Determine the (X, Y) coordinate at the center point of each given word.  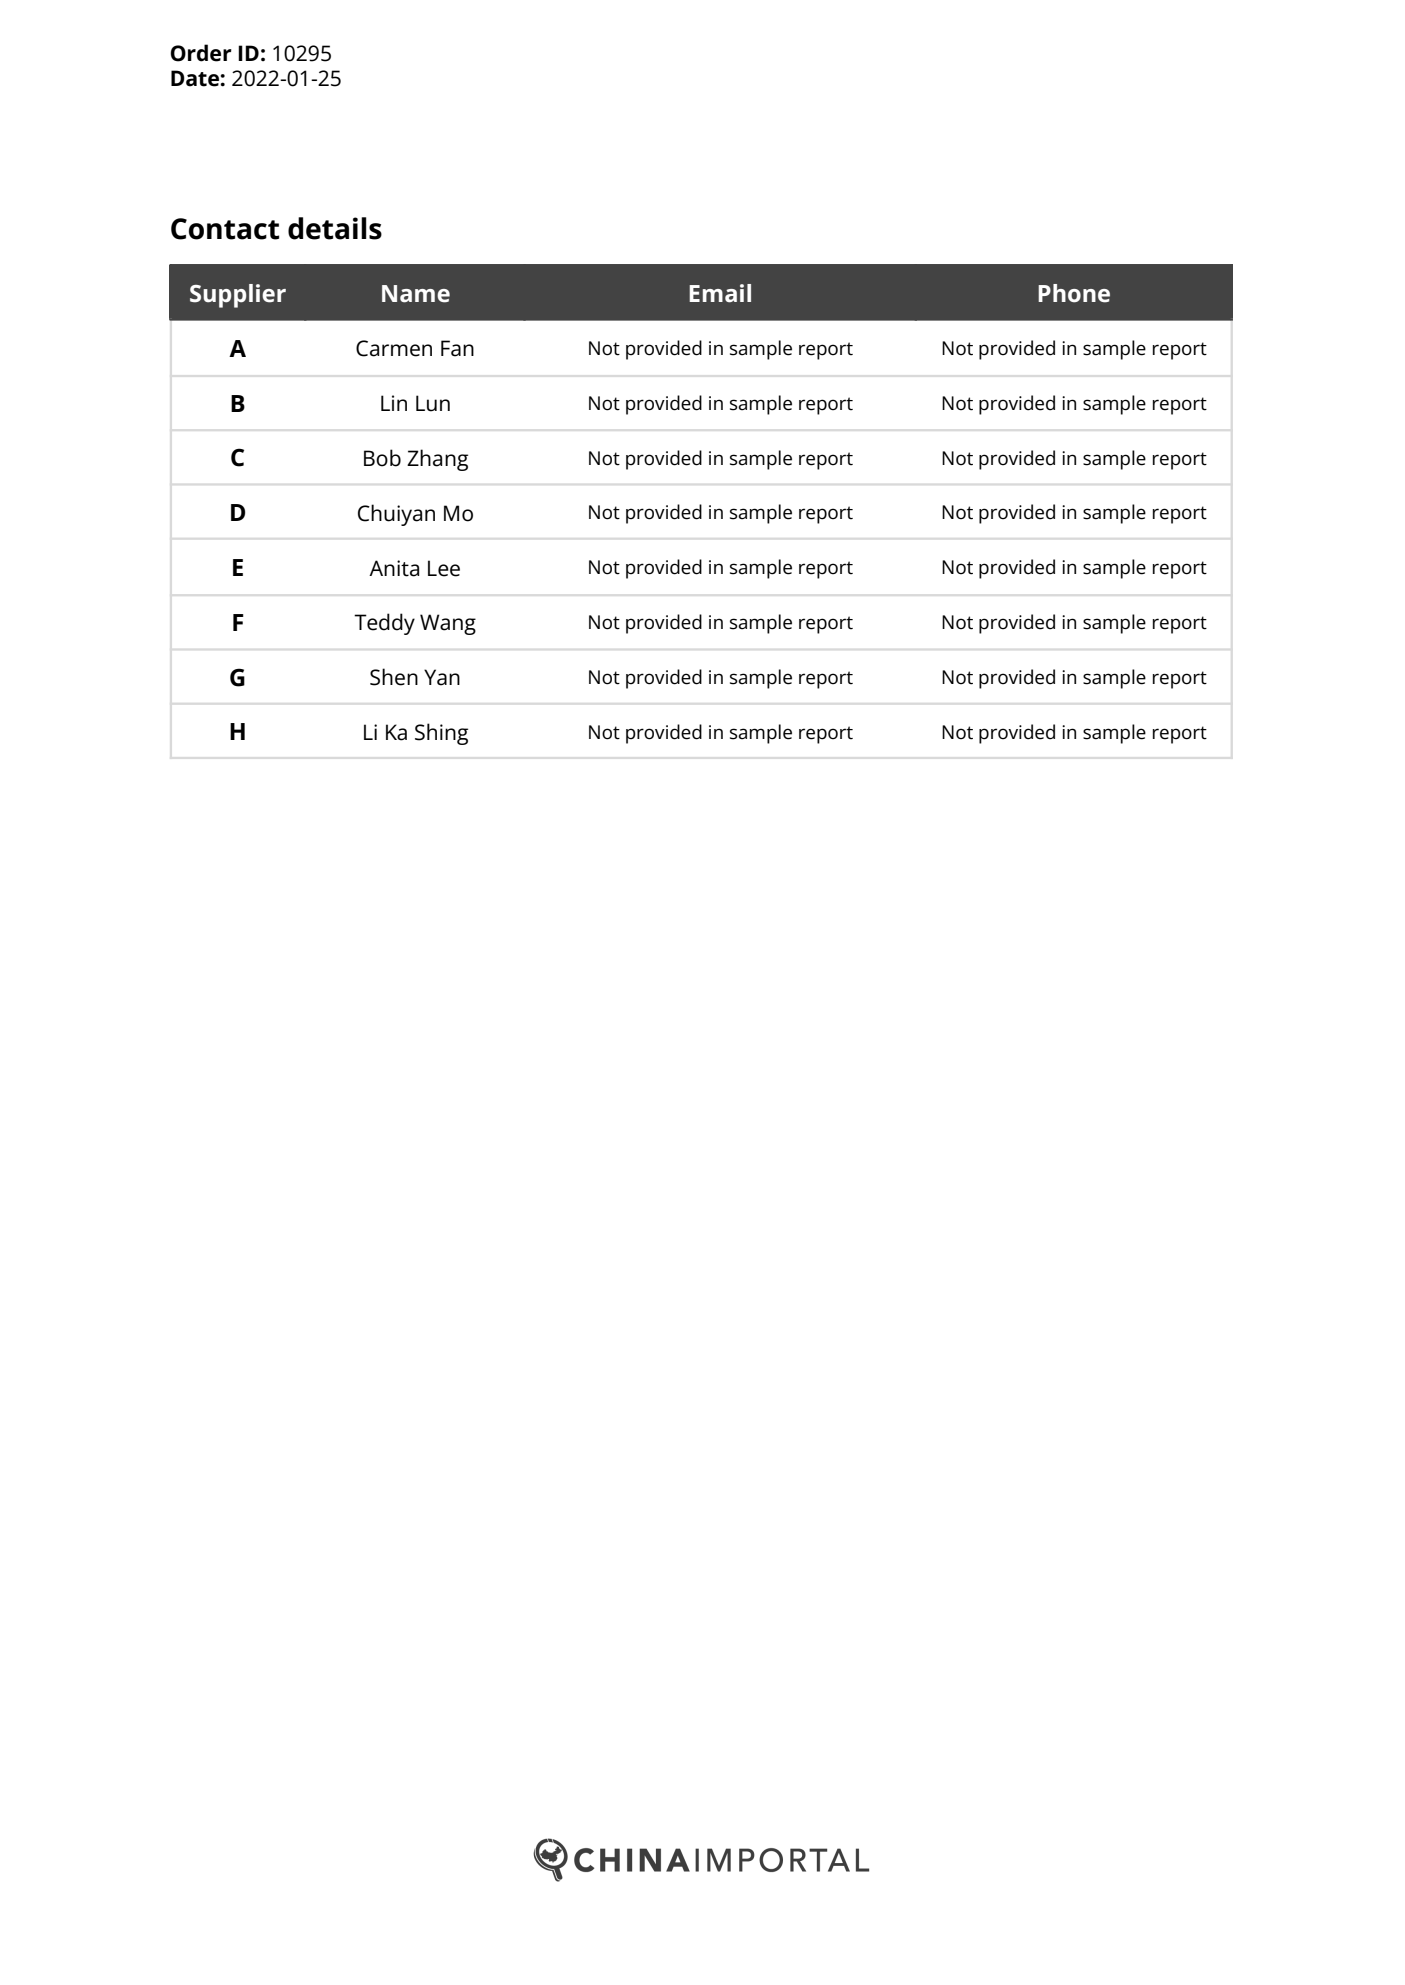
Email (720, 293)
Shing (441, 734)
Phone (1074, 293)
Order (201, 53)
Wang (448, 624)
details (335, 228)
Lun (433, 403)
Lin (394, 403)
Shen (394, 677)
